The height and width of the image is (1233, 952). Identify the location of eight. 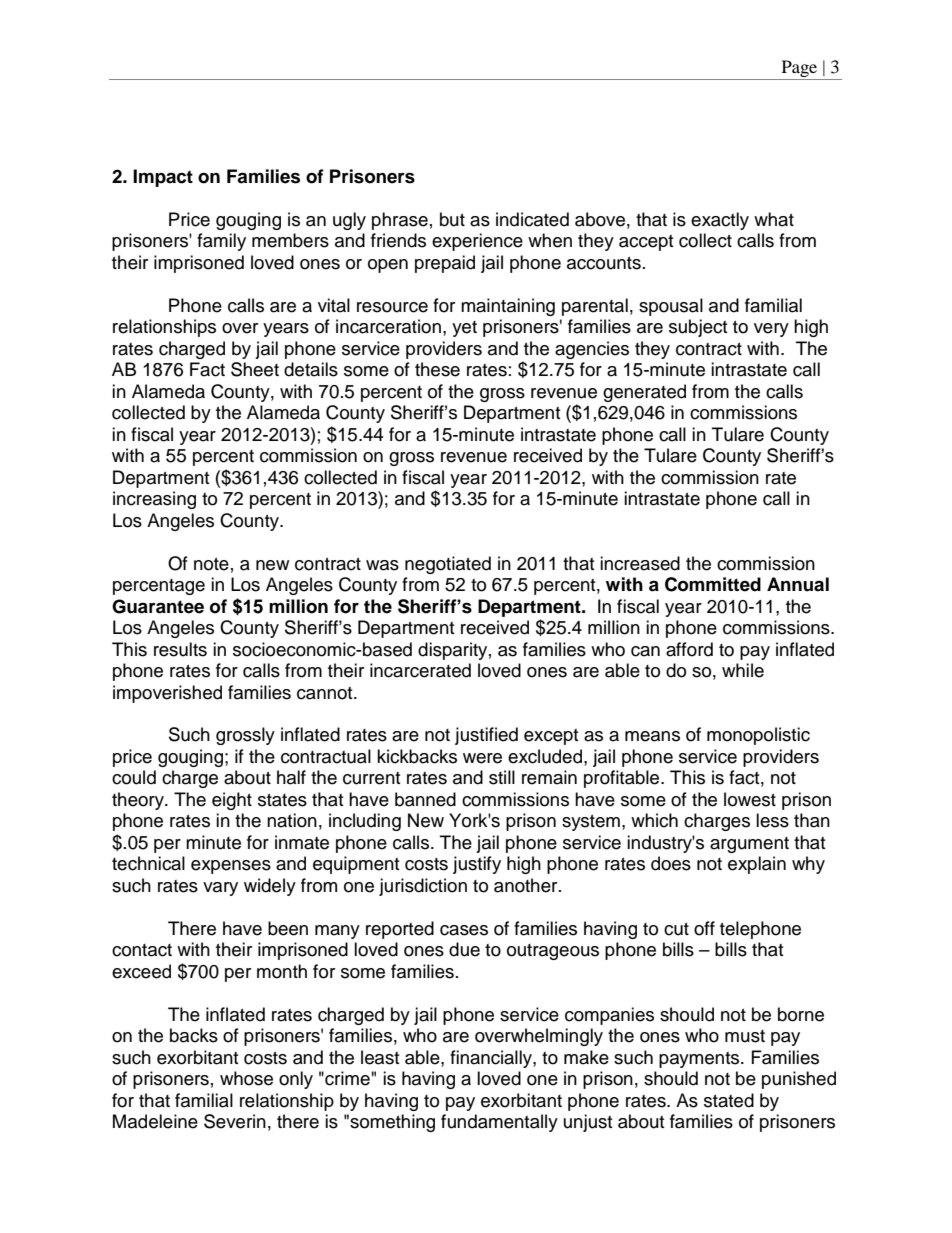
(232, 801).
